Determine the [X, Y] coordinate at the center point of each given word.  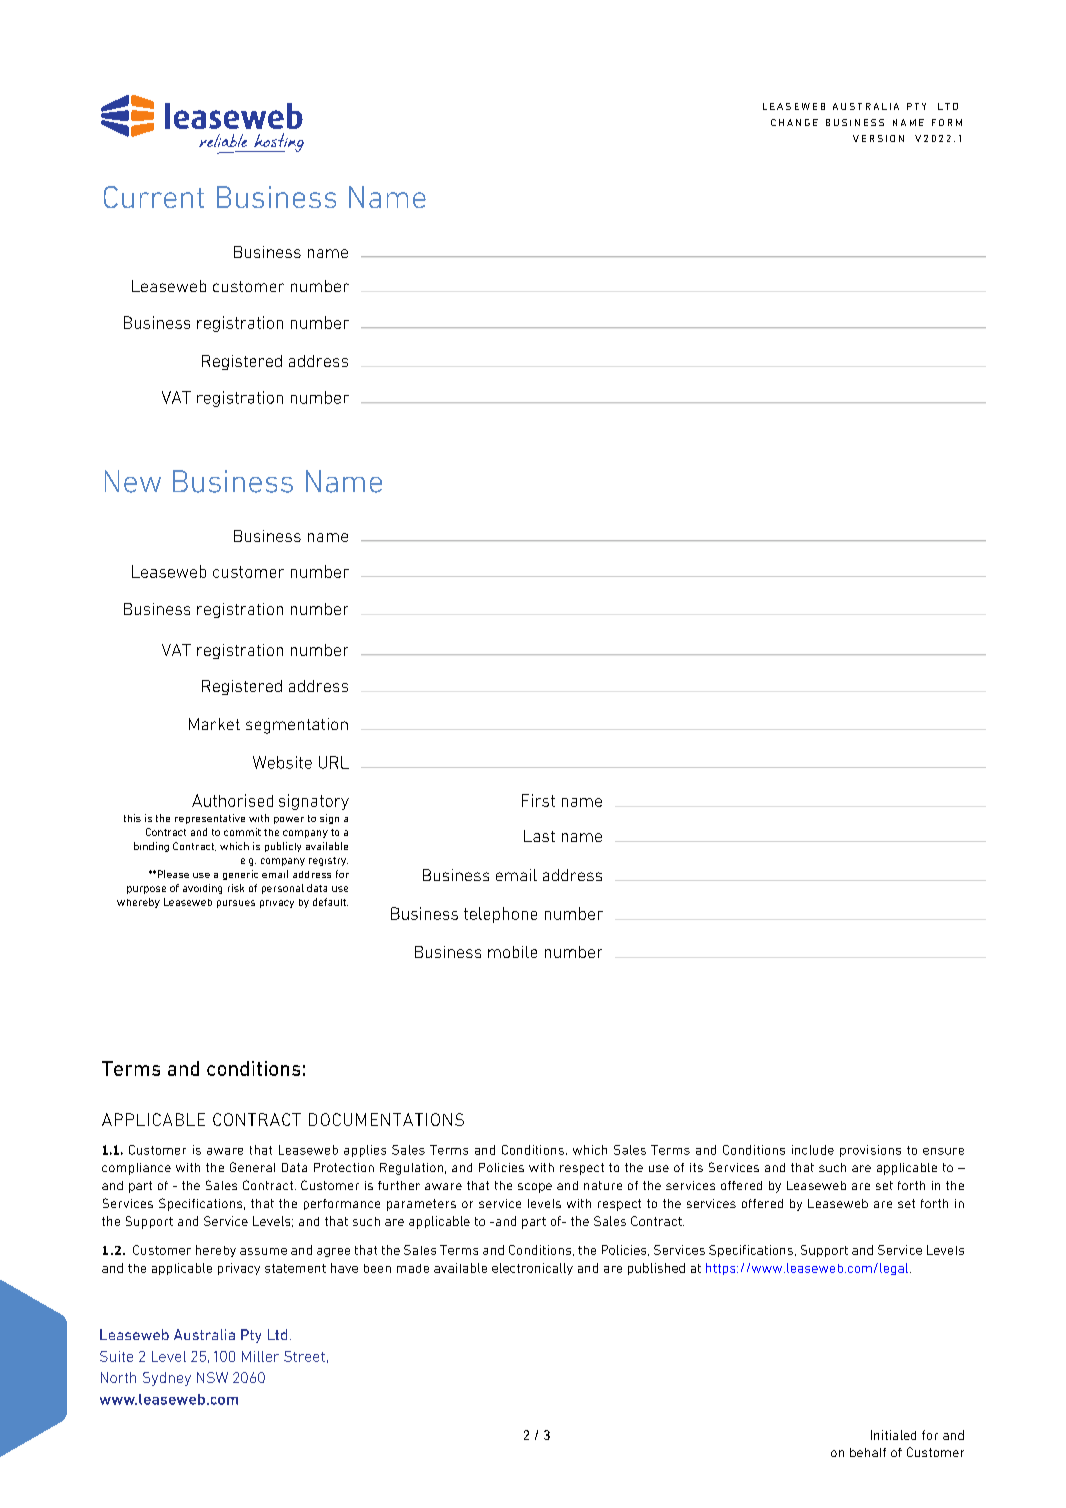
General [252, 1167]
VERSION [878, 138]
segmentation [297, 726]
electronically [532, 1269]
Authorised [232, 800]
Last [539, 836]
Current [154, 197]
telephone [500, 915]
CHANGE [794, 122]
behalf [868, 1452]
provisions [870, 1151]
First [538, 800]
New [133, 481]
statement [295, 1268]
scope [535, 1188]
